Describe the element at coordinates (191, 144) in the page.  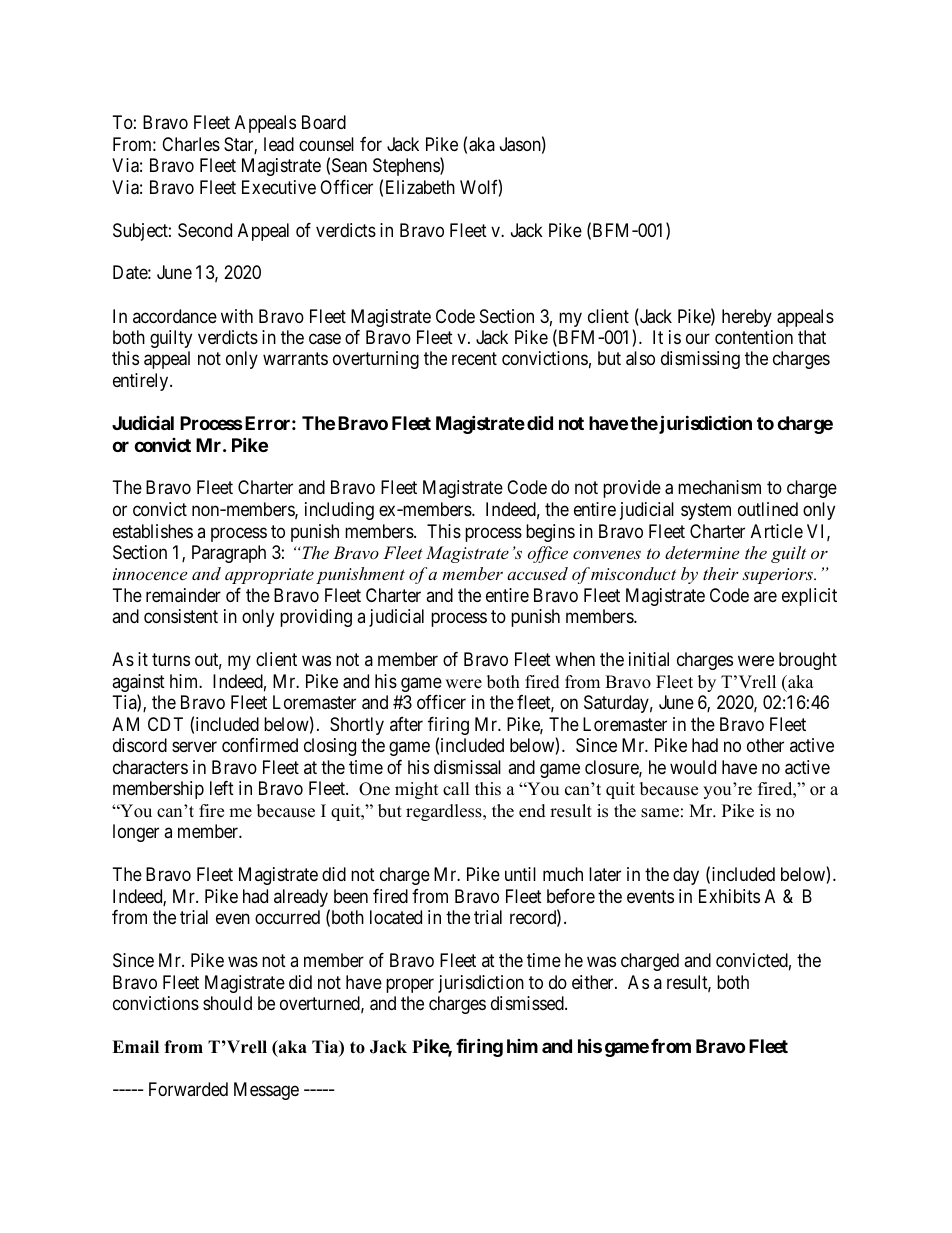
I see `Charles` at that location.
